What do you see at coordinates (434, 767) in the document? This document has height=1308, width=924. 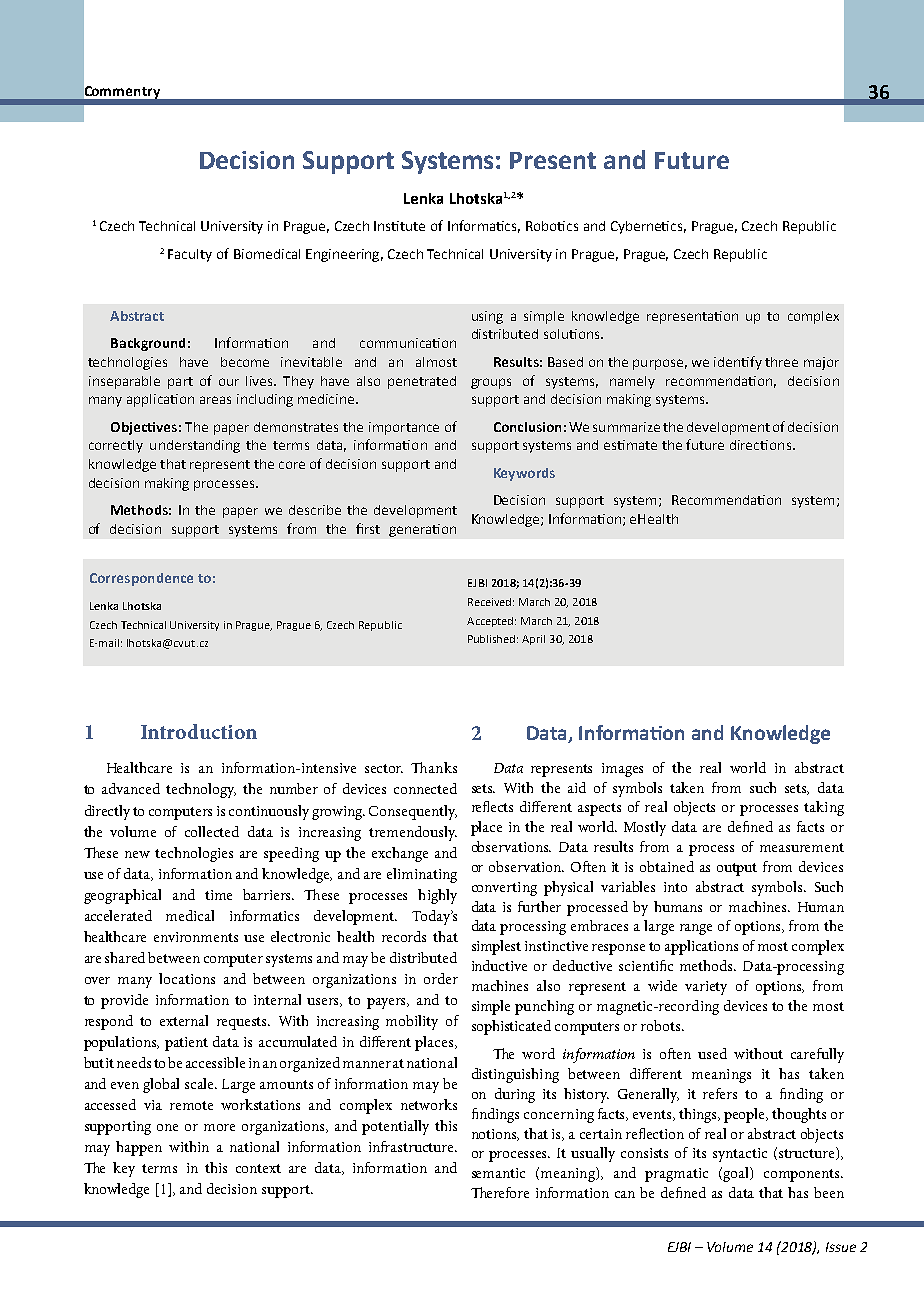 I see `Thanks` at bounding box center [434, 767].
